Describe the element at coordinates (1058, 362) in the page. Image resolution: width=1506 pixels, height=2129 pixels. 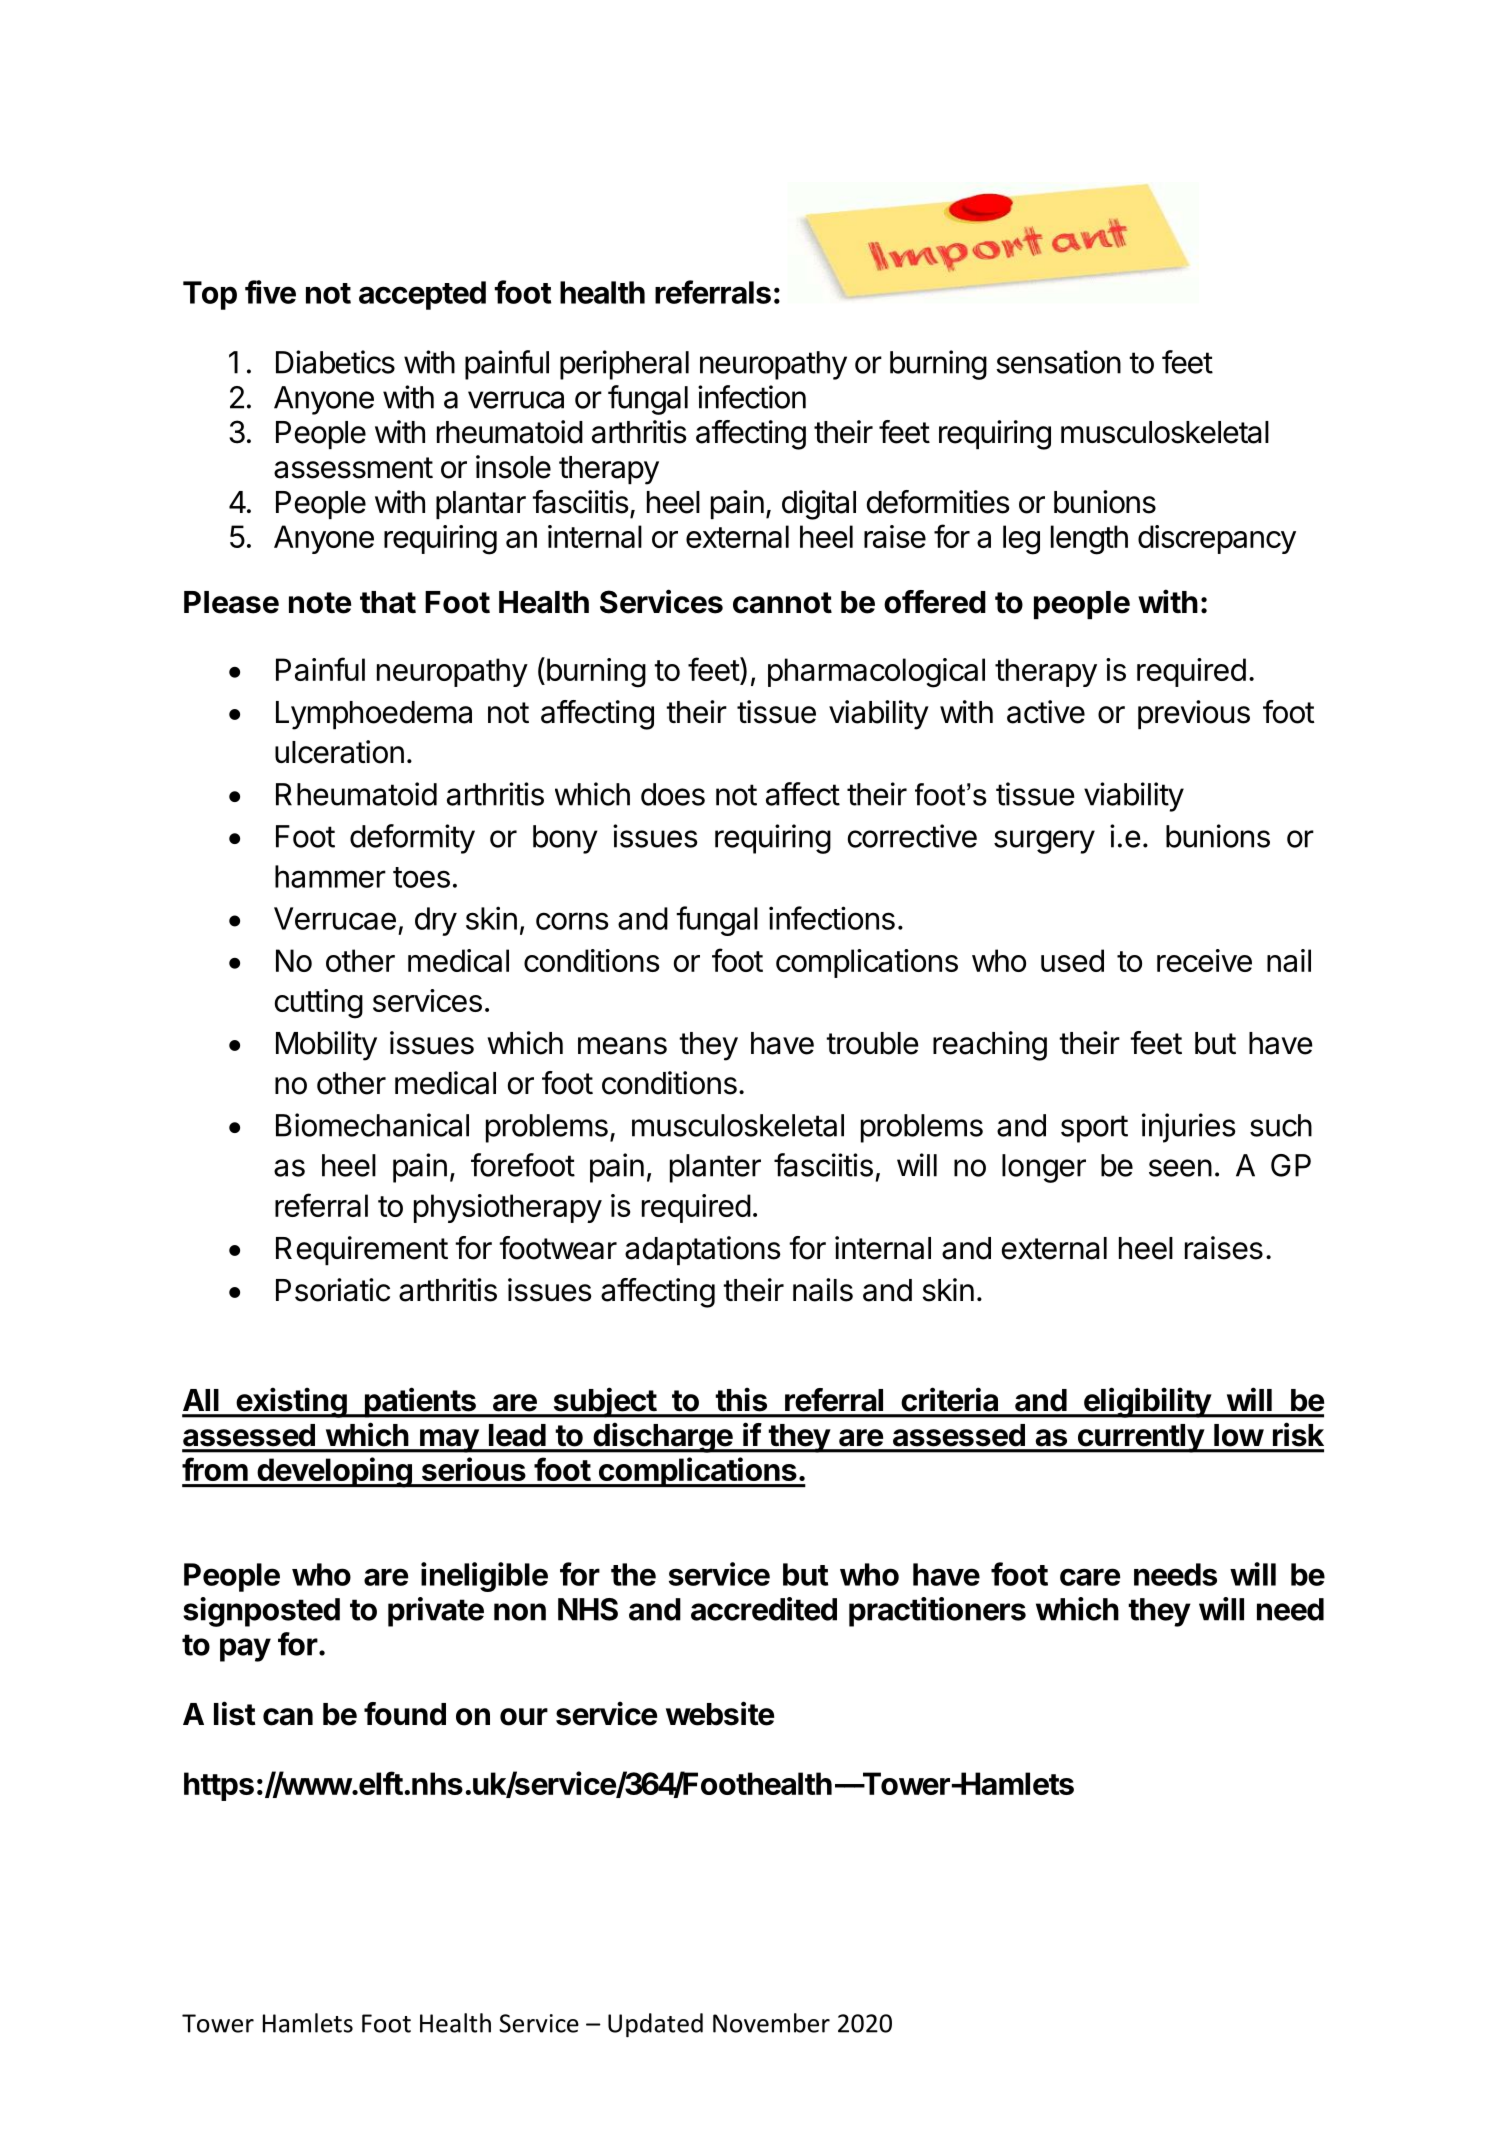
I see `sensation` at that location.
